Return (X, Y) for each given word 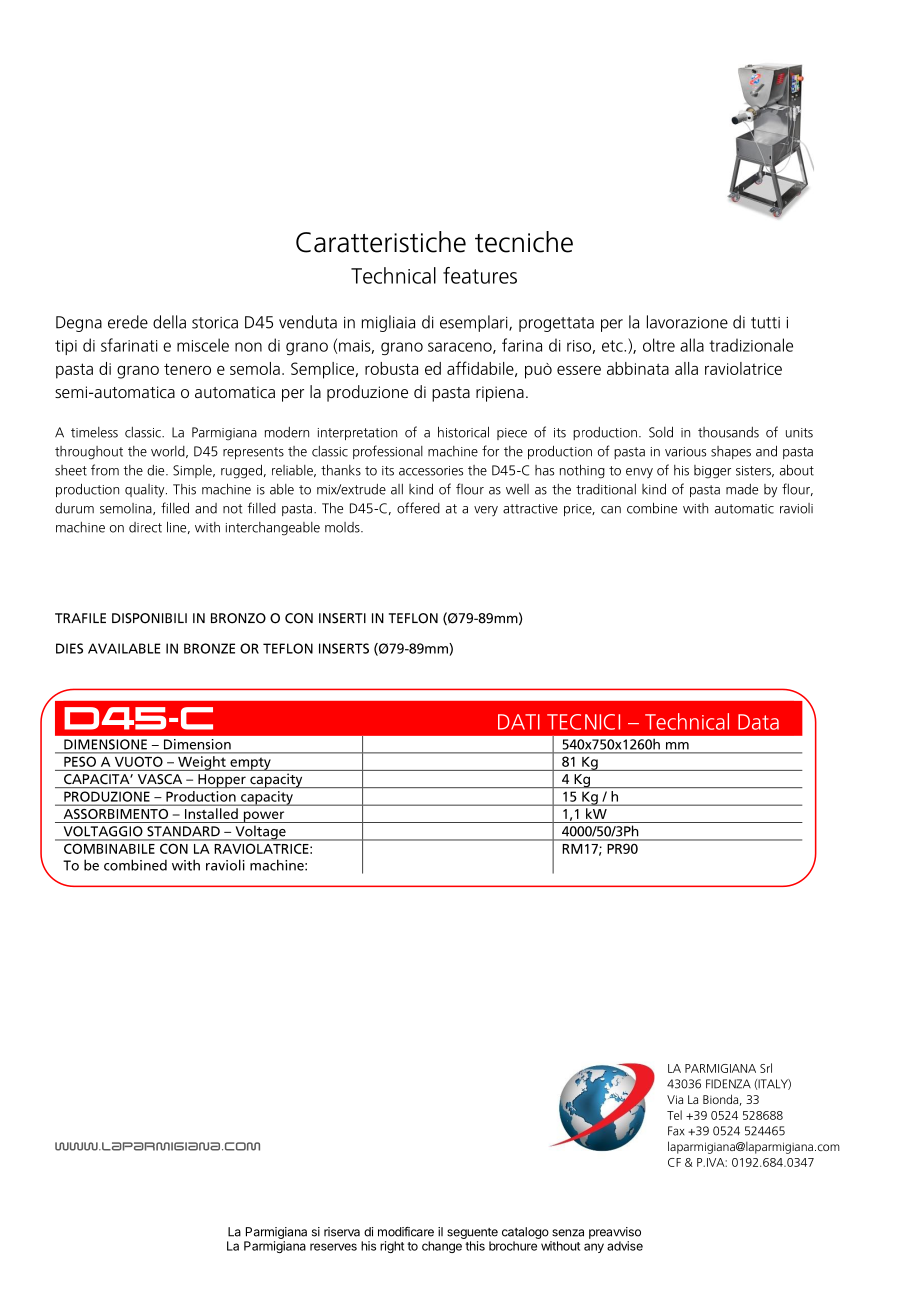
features (480, 275)
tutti (765, 323)
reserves (333, 1247)
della (169, 322)
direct (145, 527)
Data (758, 722)
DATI (519, 722)
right (392, 1247)
